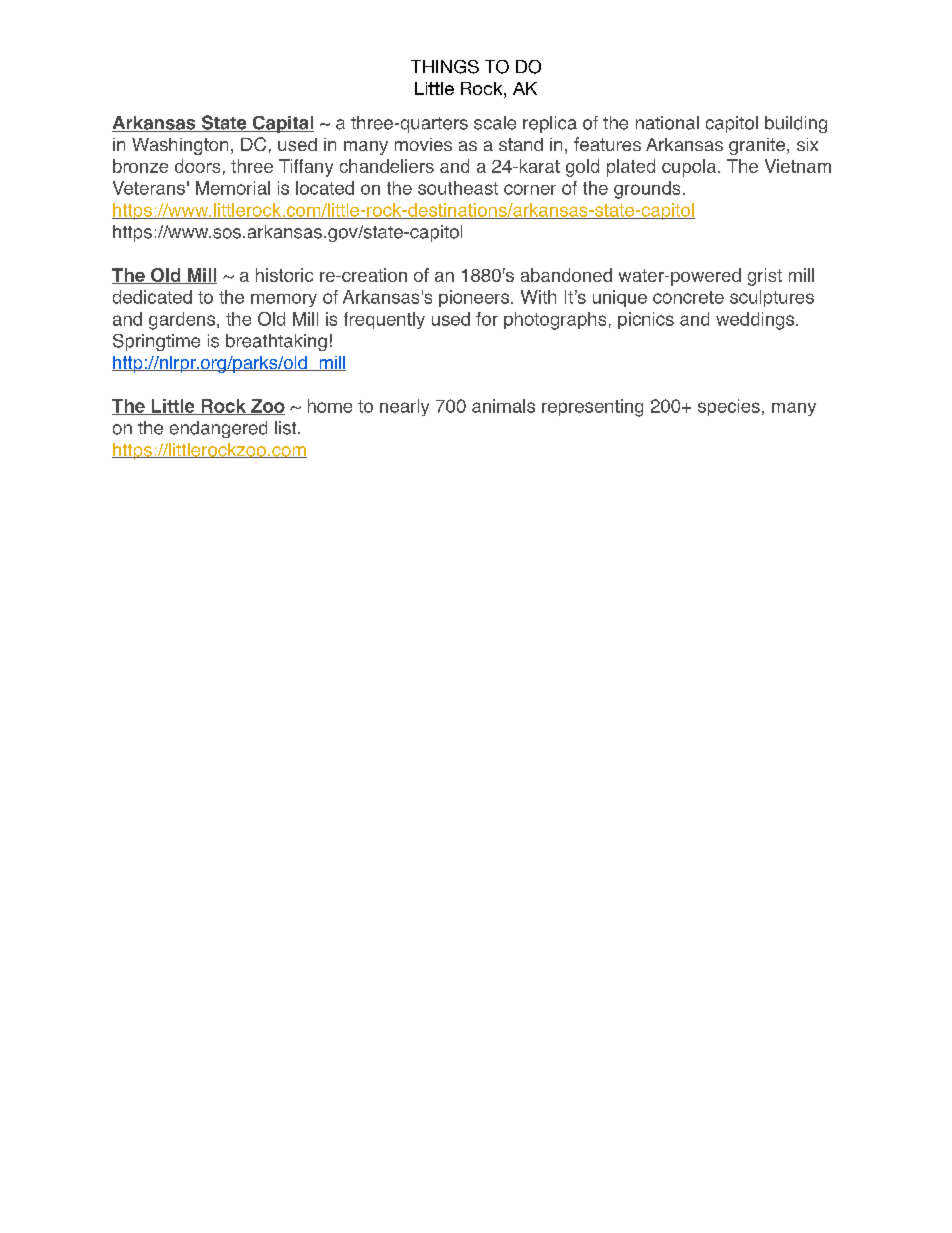  I want to click on abandoned, so click(566, 275).
